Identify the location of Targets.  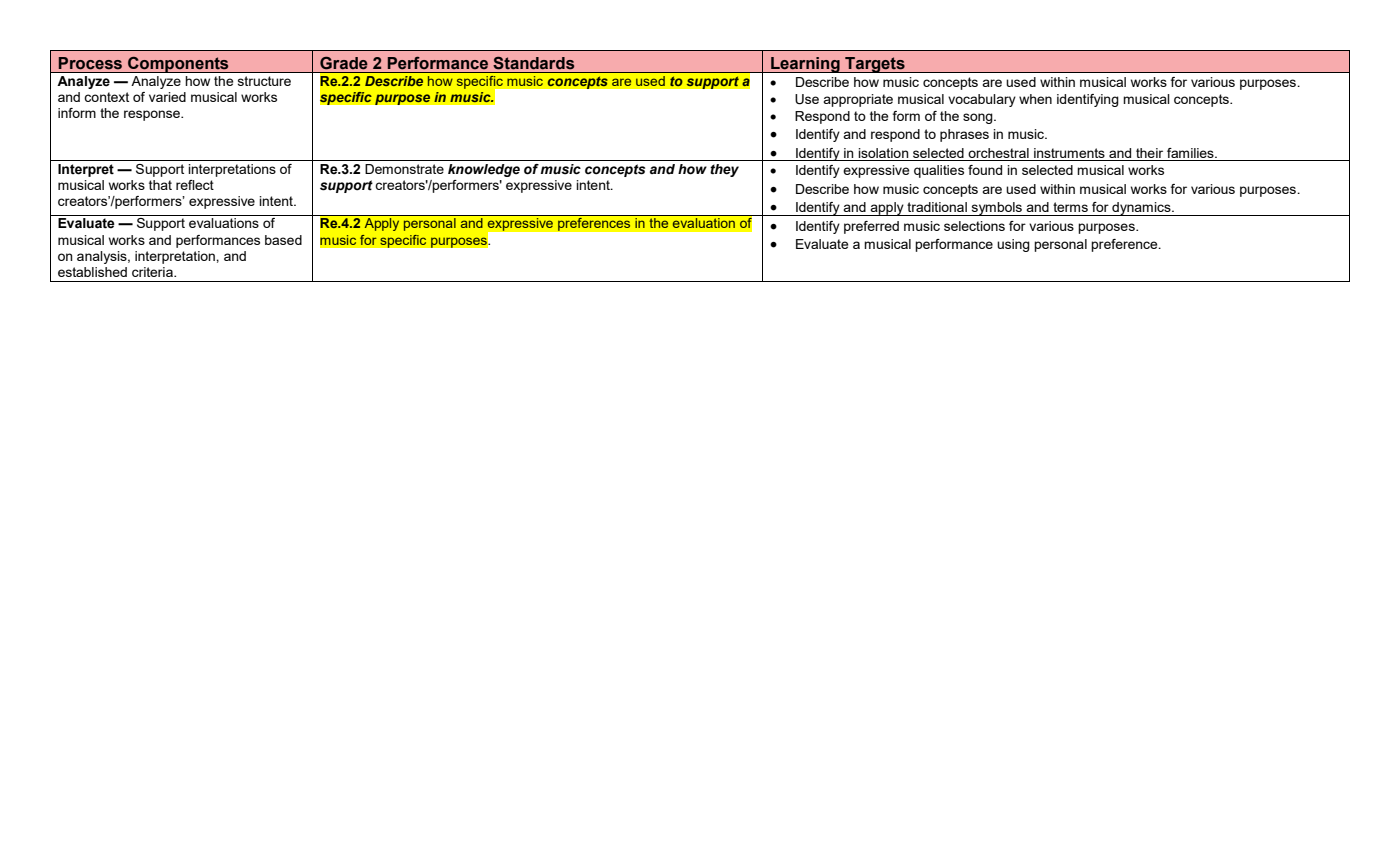
(875, 65).
